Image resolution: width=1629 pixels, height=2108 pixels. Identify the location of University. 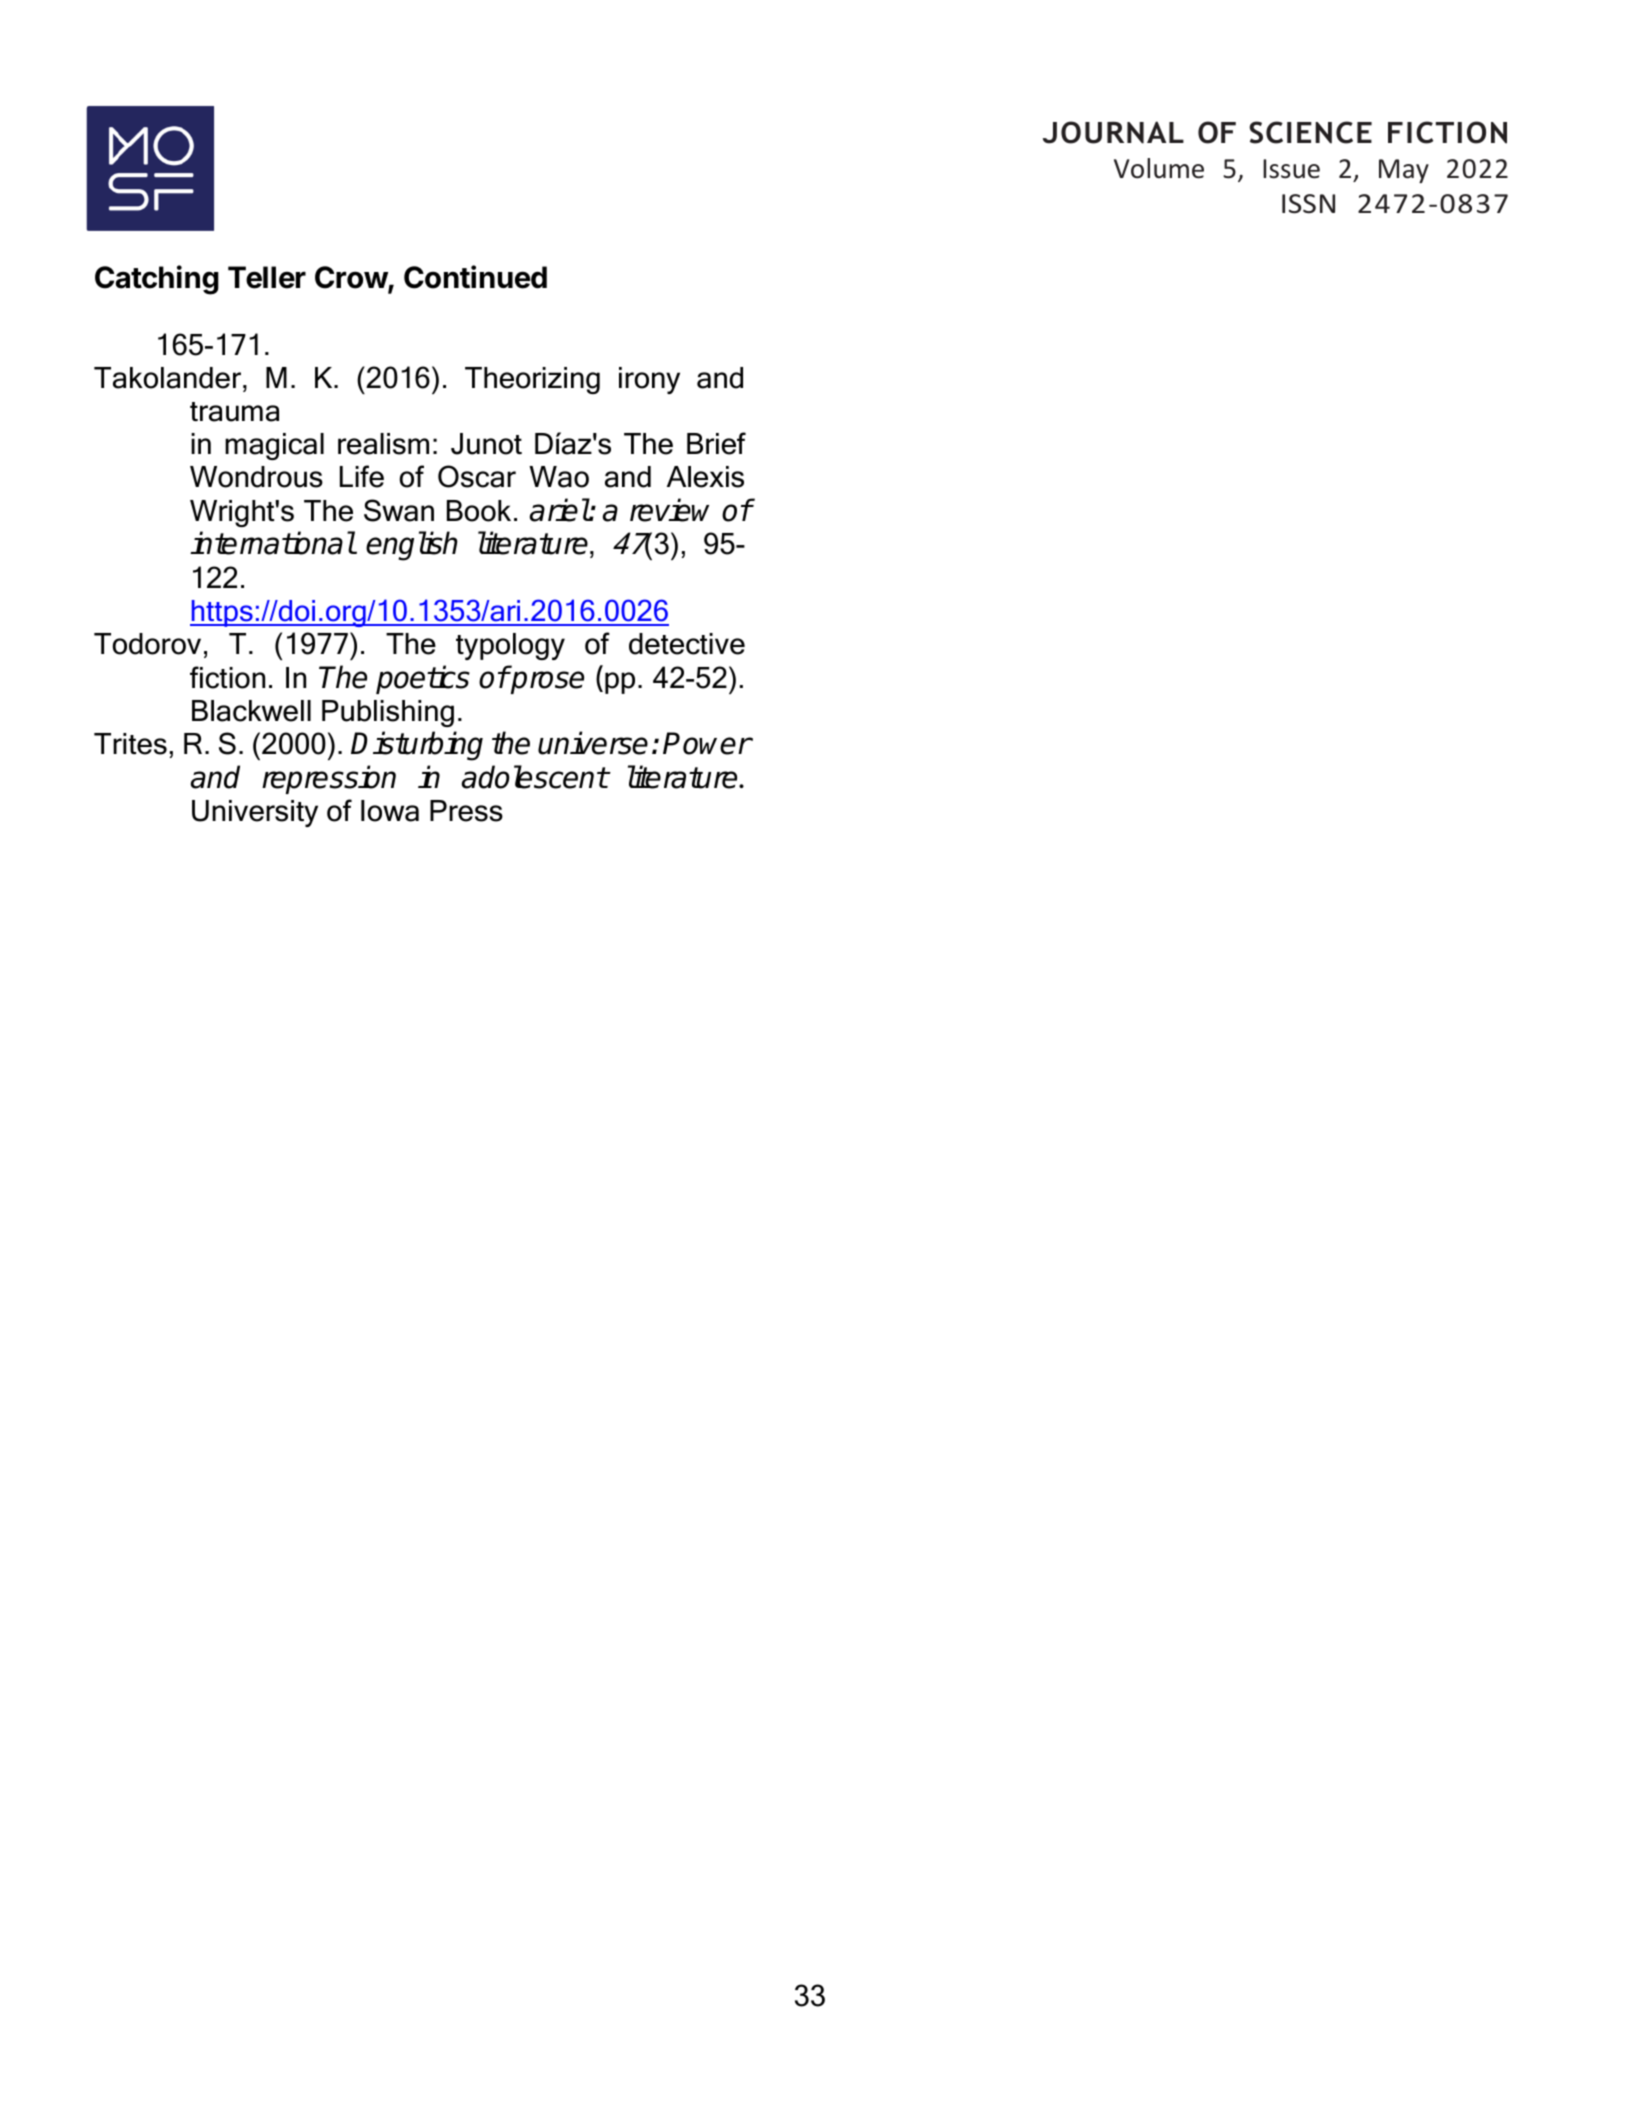
(255, 813).
